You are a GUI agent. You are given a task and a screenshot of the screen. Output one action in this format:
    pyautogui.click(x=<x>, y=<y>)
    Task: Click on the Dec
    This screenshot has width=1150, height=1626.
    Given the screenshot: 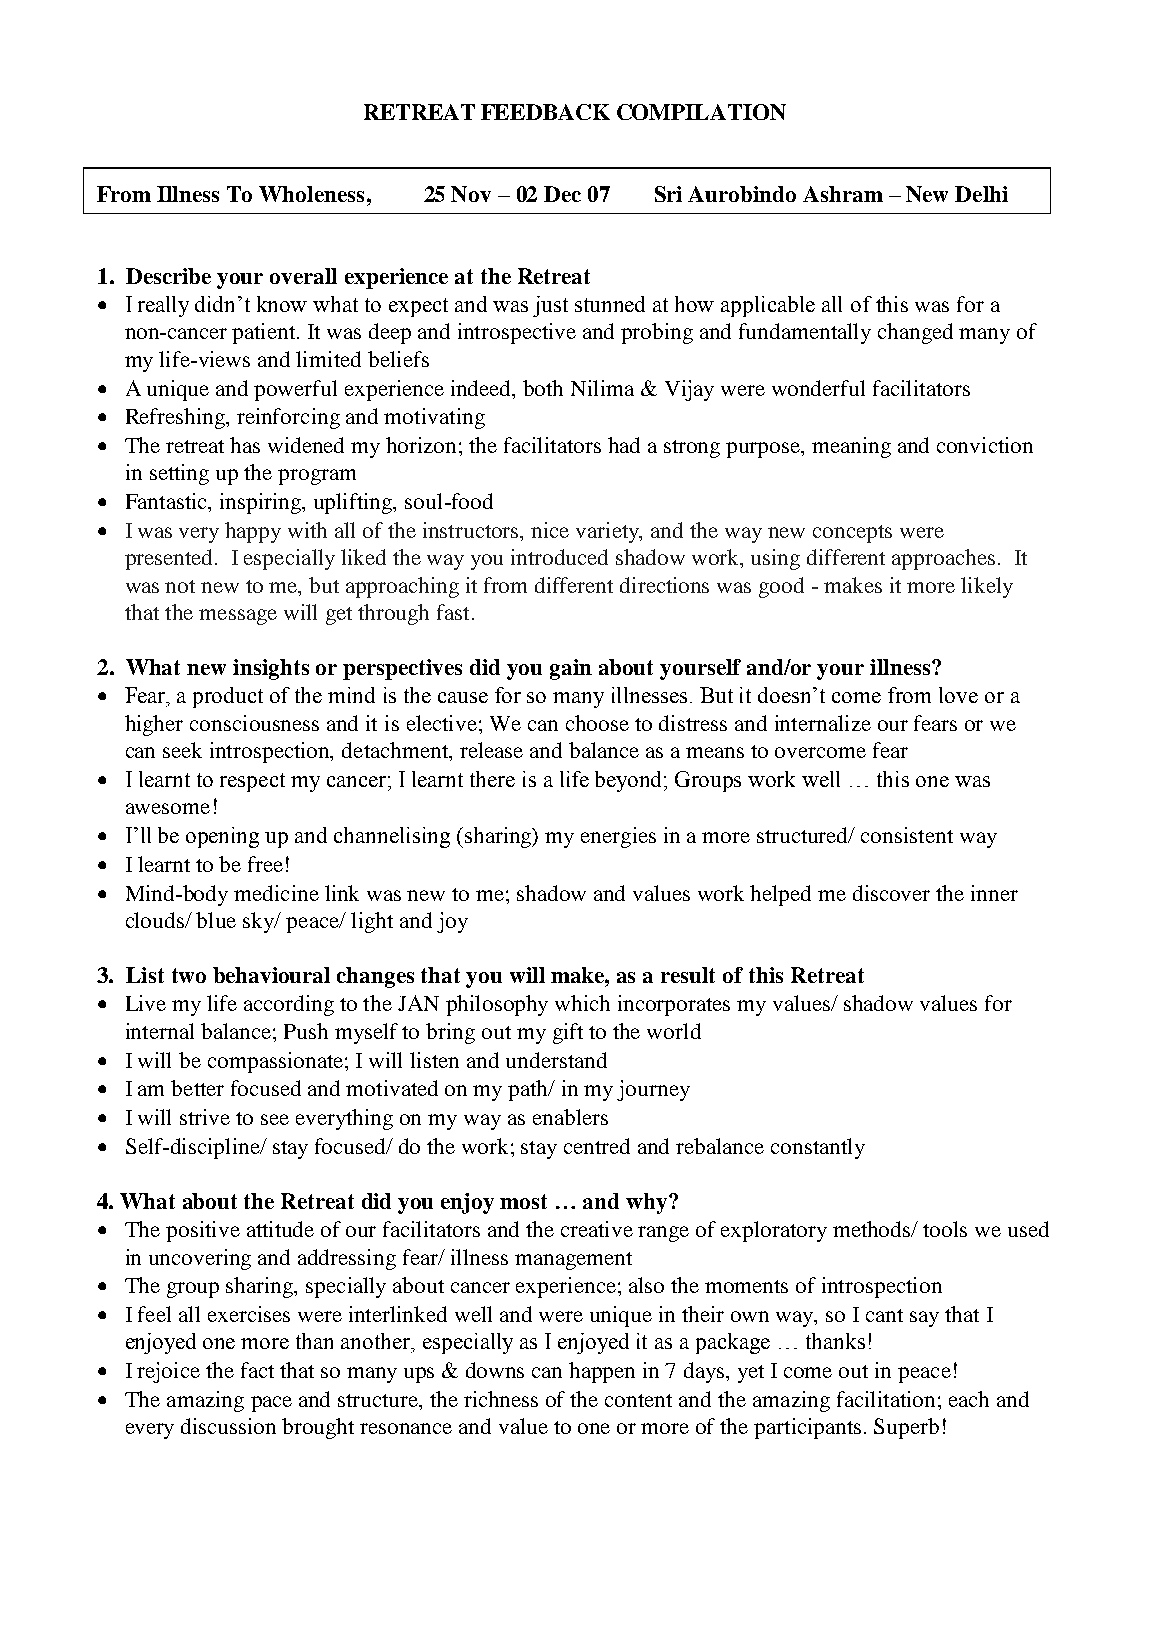 What is the action you would take?
    pyautogui.click(x=562, y=194)
